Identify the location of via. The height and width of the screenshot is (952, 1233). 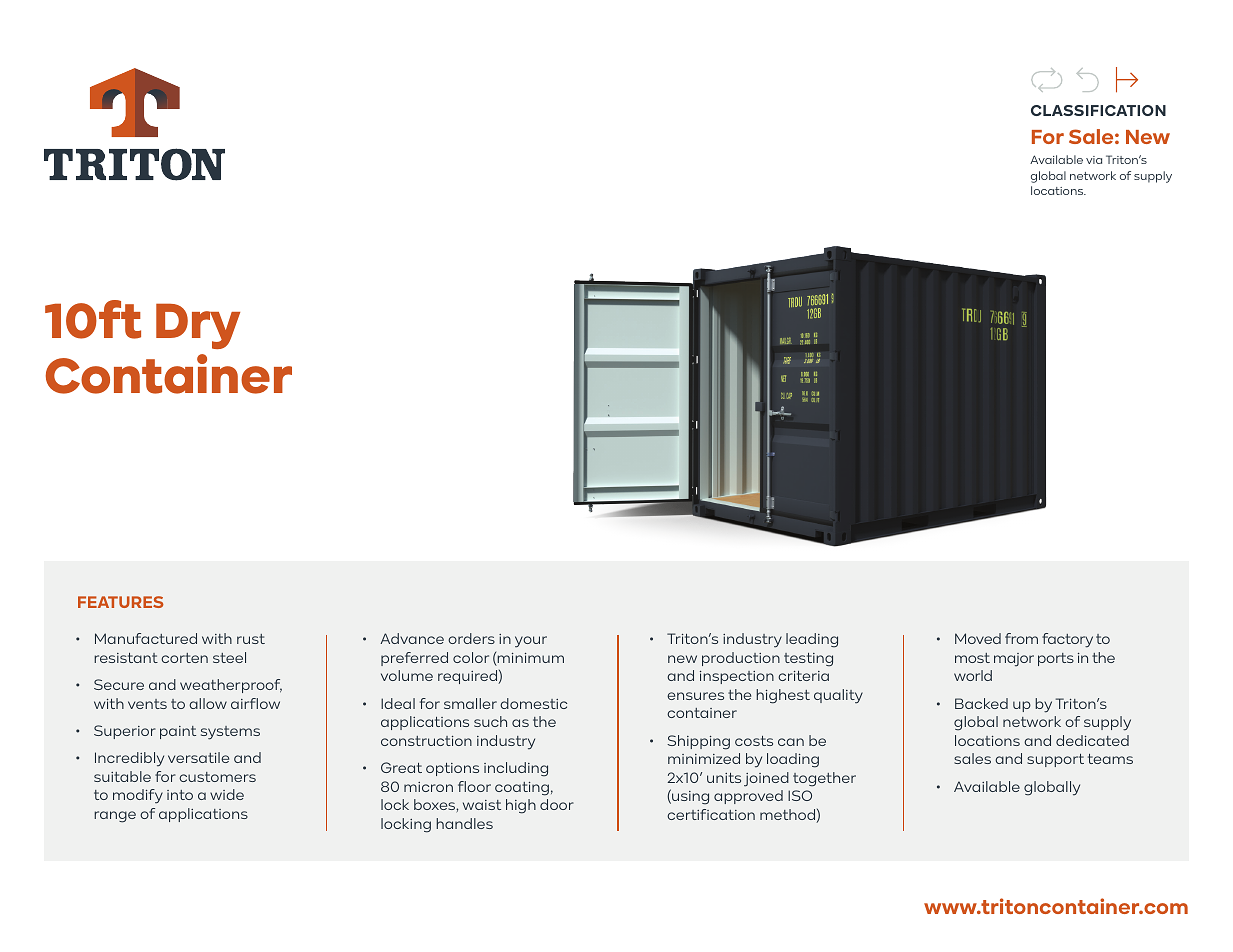
(1094, 160).
